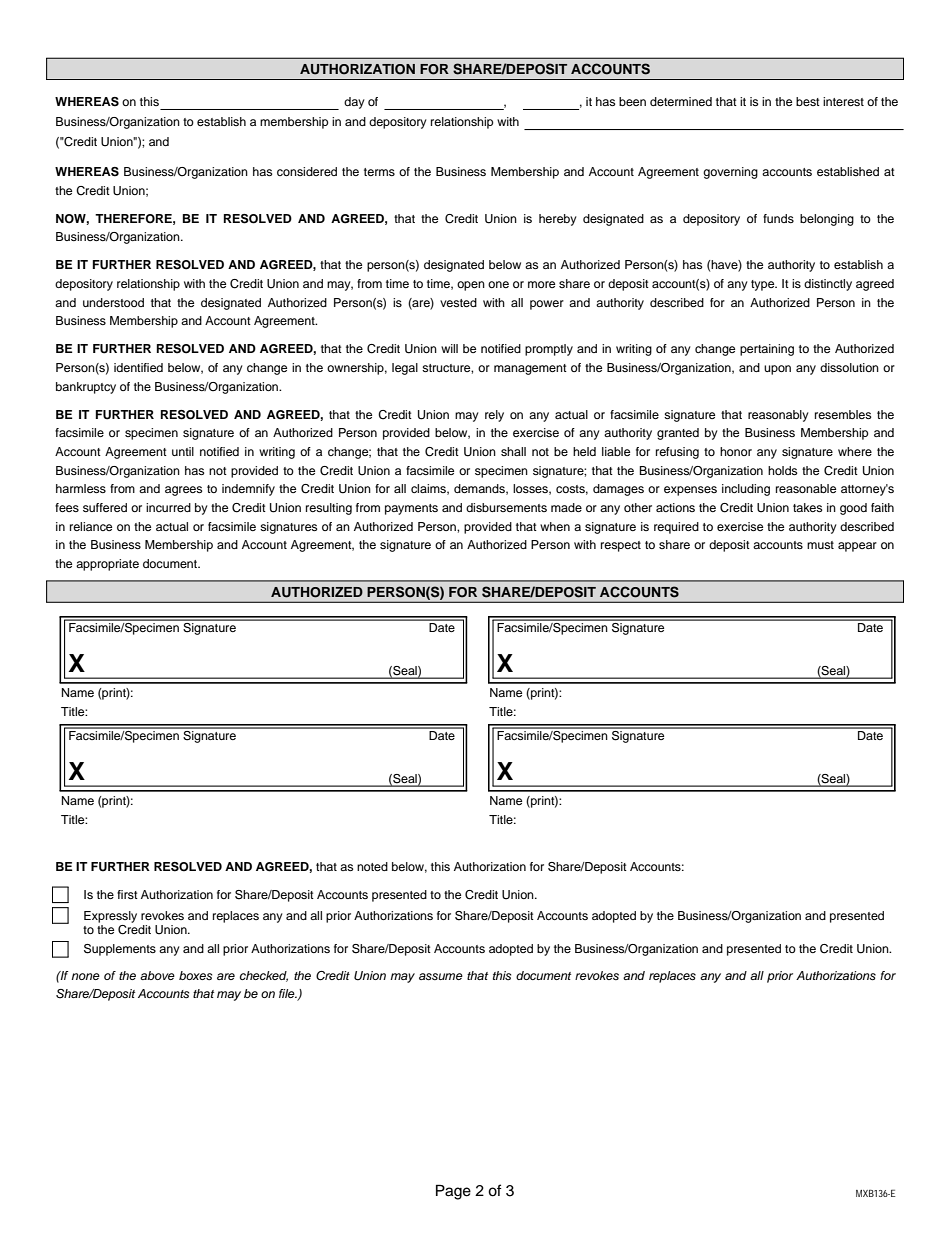  What do you see at coordinates (808, 101) in the screenshot?
I see `best` at bounding box center [808, 101].
